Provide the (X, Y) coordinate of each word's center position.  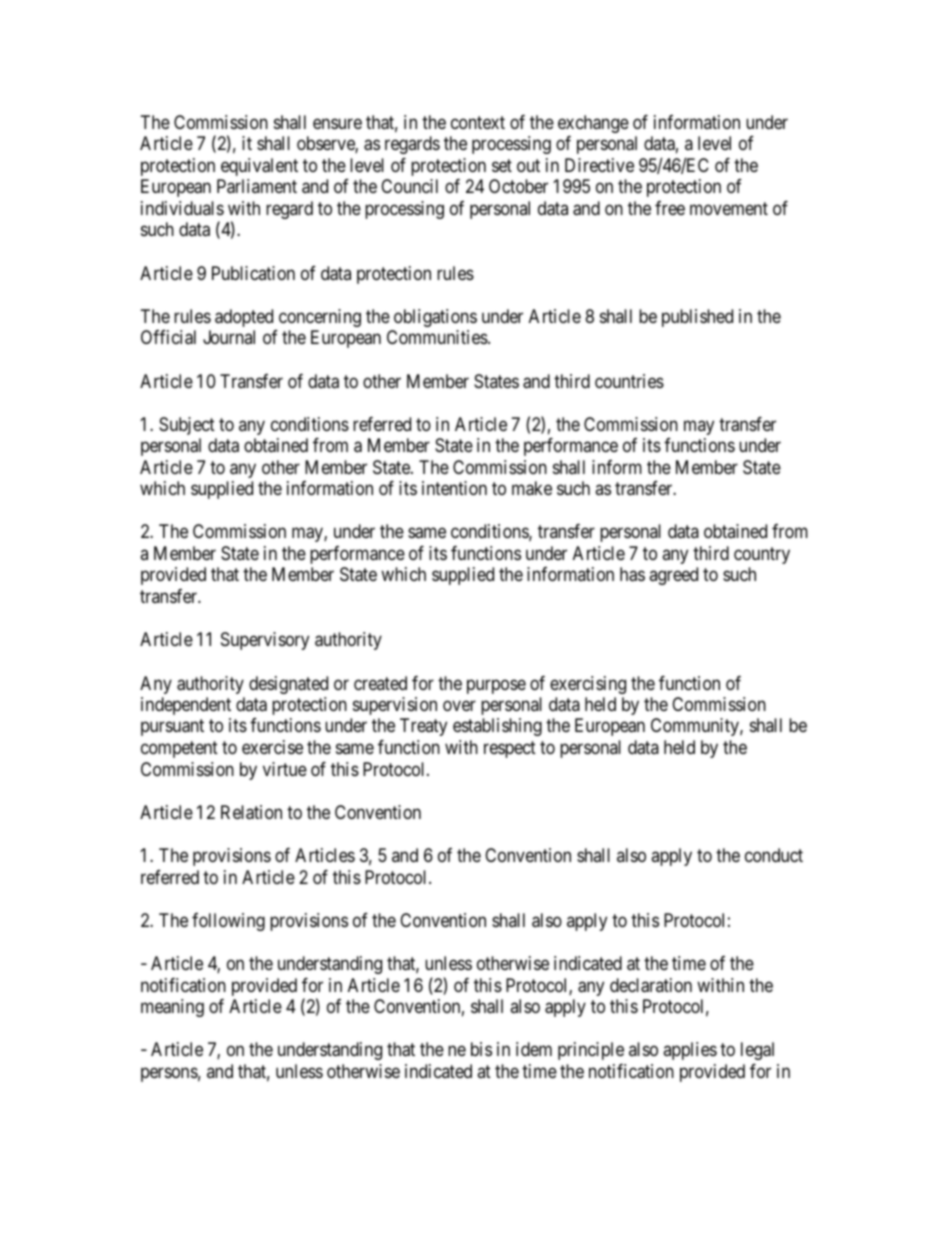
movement (729, 208)
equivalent (259, 167)
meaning (172, 1008)
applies (690, 1051)
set (502, 165)
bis (481, 1049)
